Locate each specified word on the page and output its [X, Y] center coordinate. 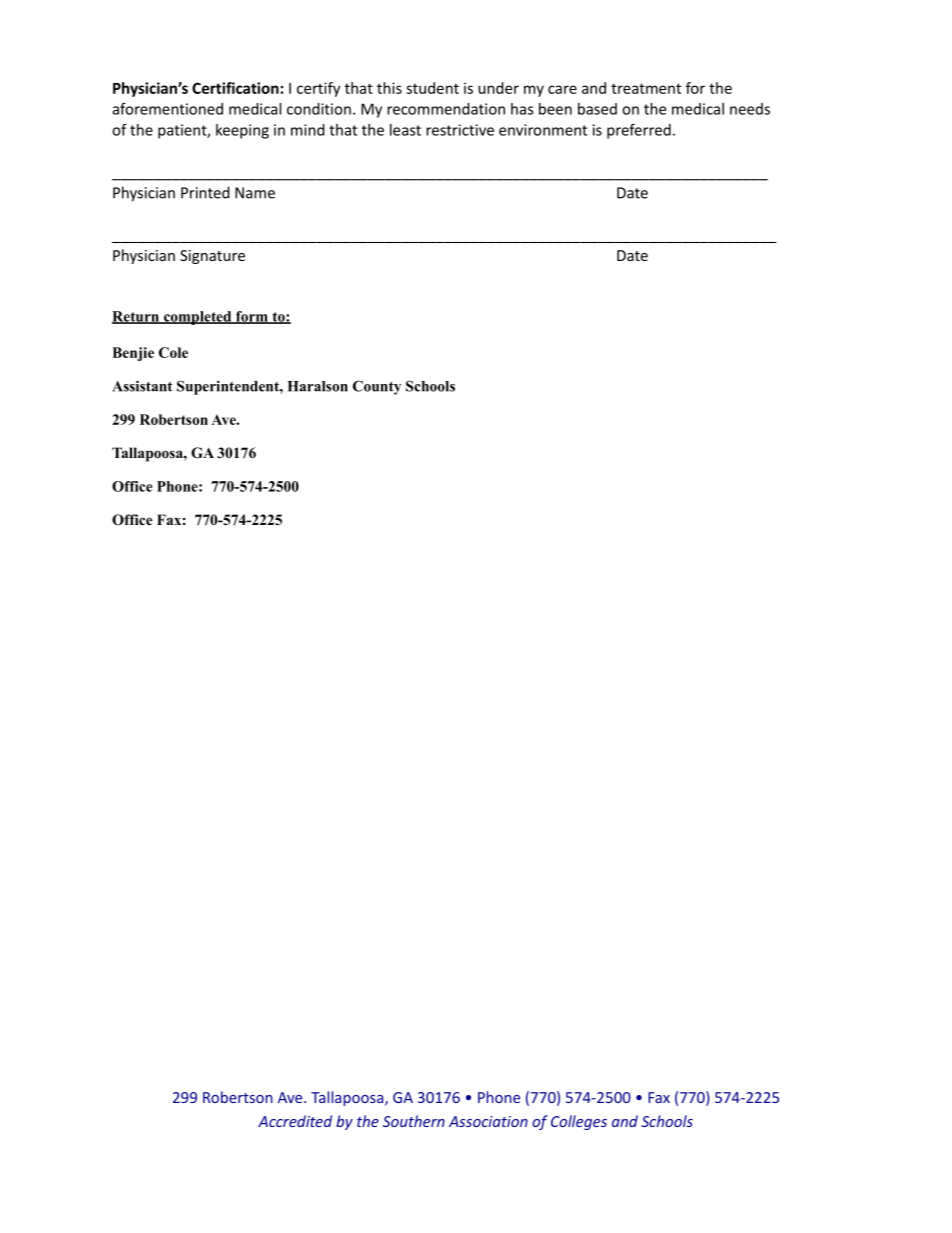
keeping [242, 131]
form [252, 317]
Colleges [579, 1122]
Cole [173, 352]
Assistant [142, 386]
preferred [639, 131]
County [377, 387]
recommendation [446, 109]
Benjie [133, 354]
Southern [414, 1121]
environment [543, 130]
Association [488, 1121]
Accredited [295, 1121]
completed [198, 318]
